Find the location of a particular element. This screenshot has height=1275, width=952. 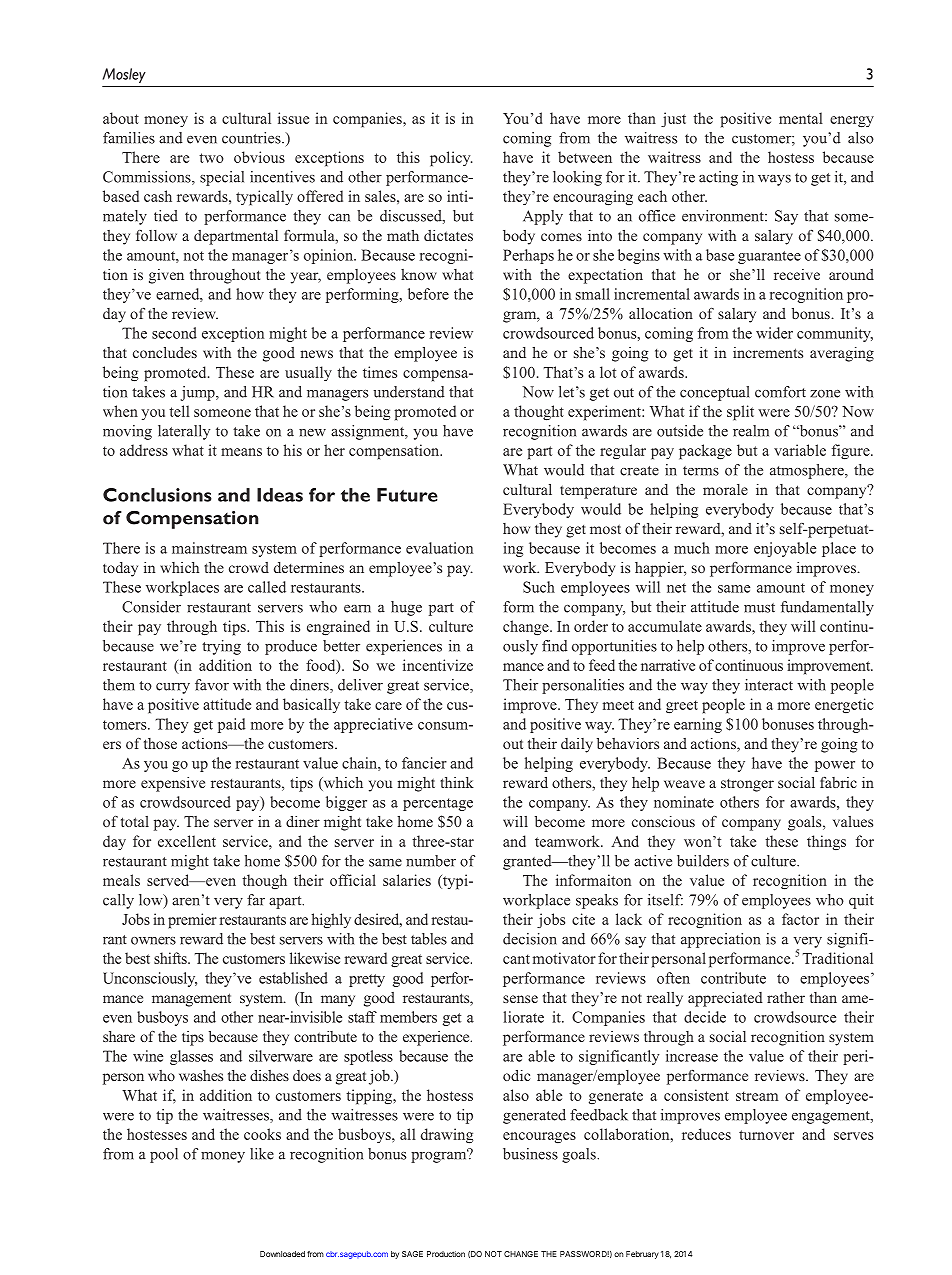

countries is located at coordinates (252, 138).
